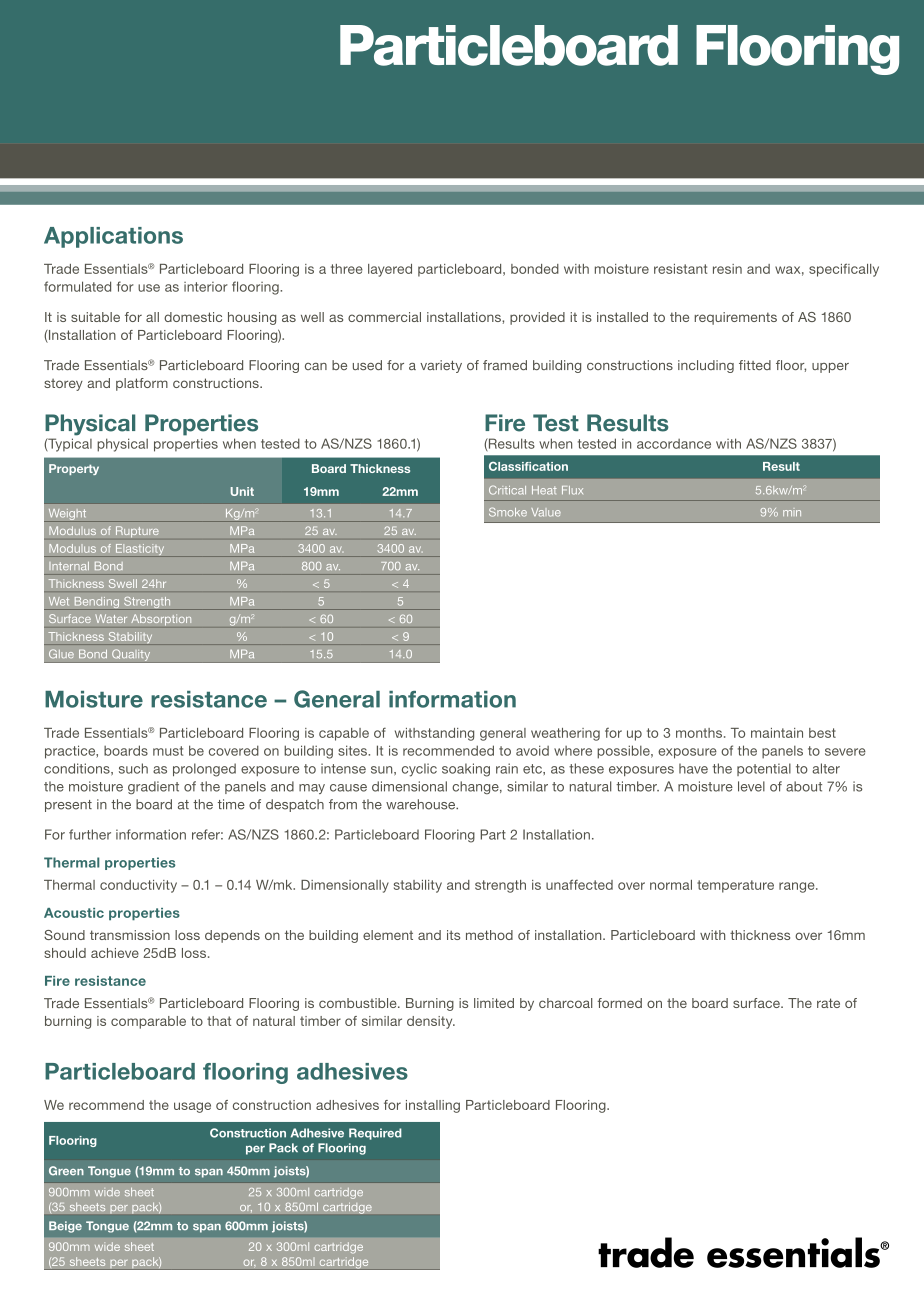 This image has height=1308, width=924. I want to click on soaking, so click(466, 770).
